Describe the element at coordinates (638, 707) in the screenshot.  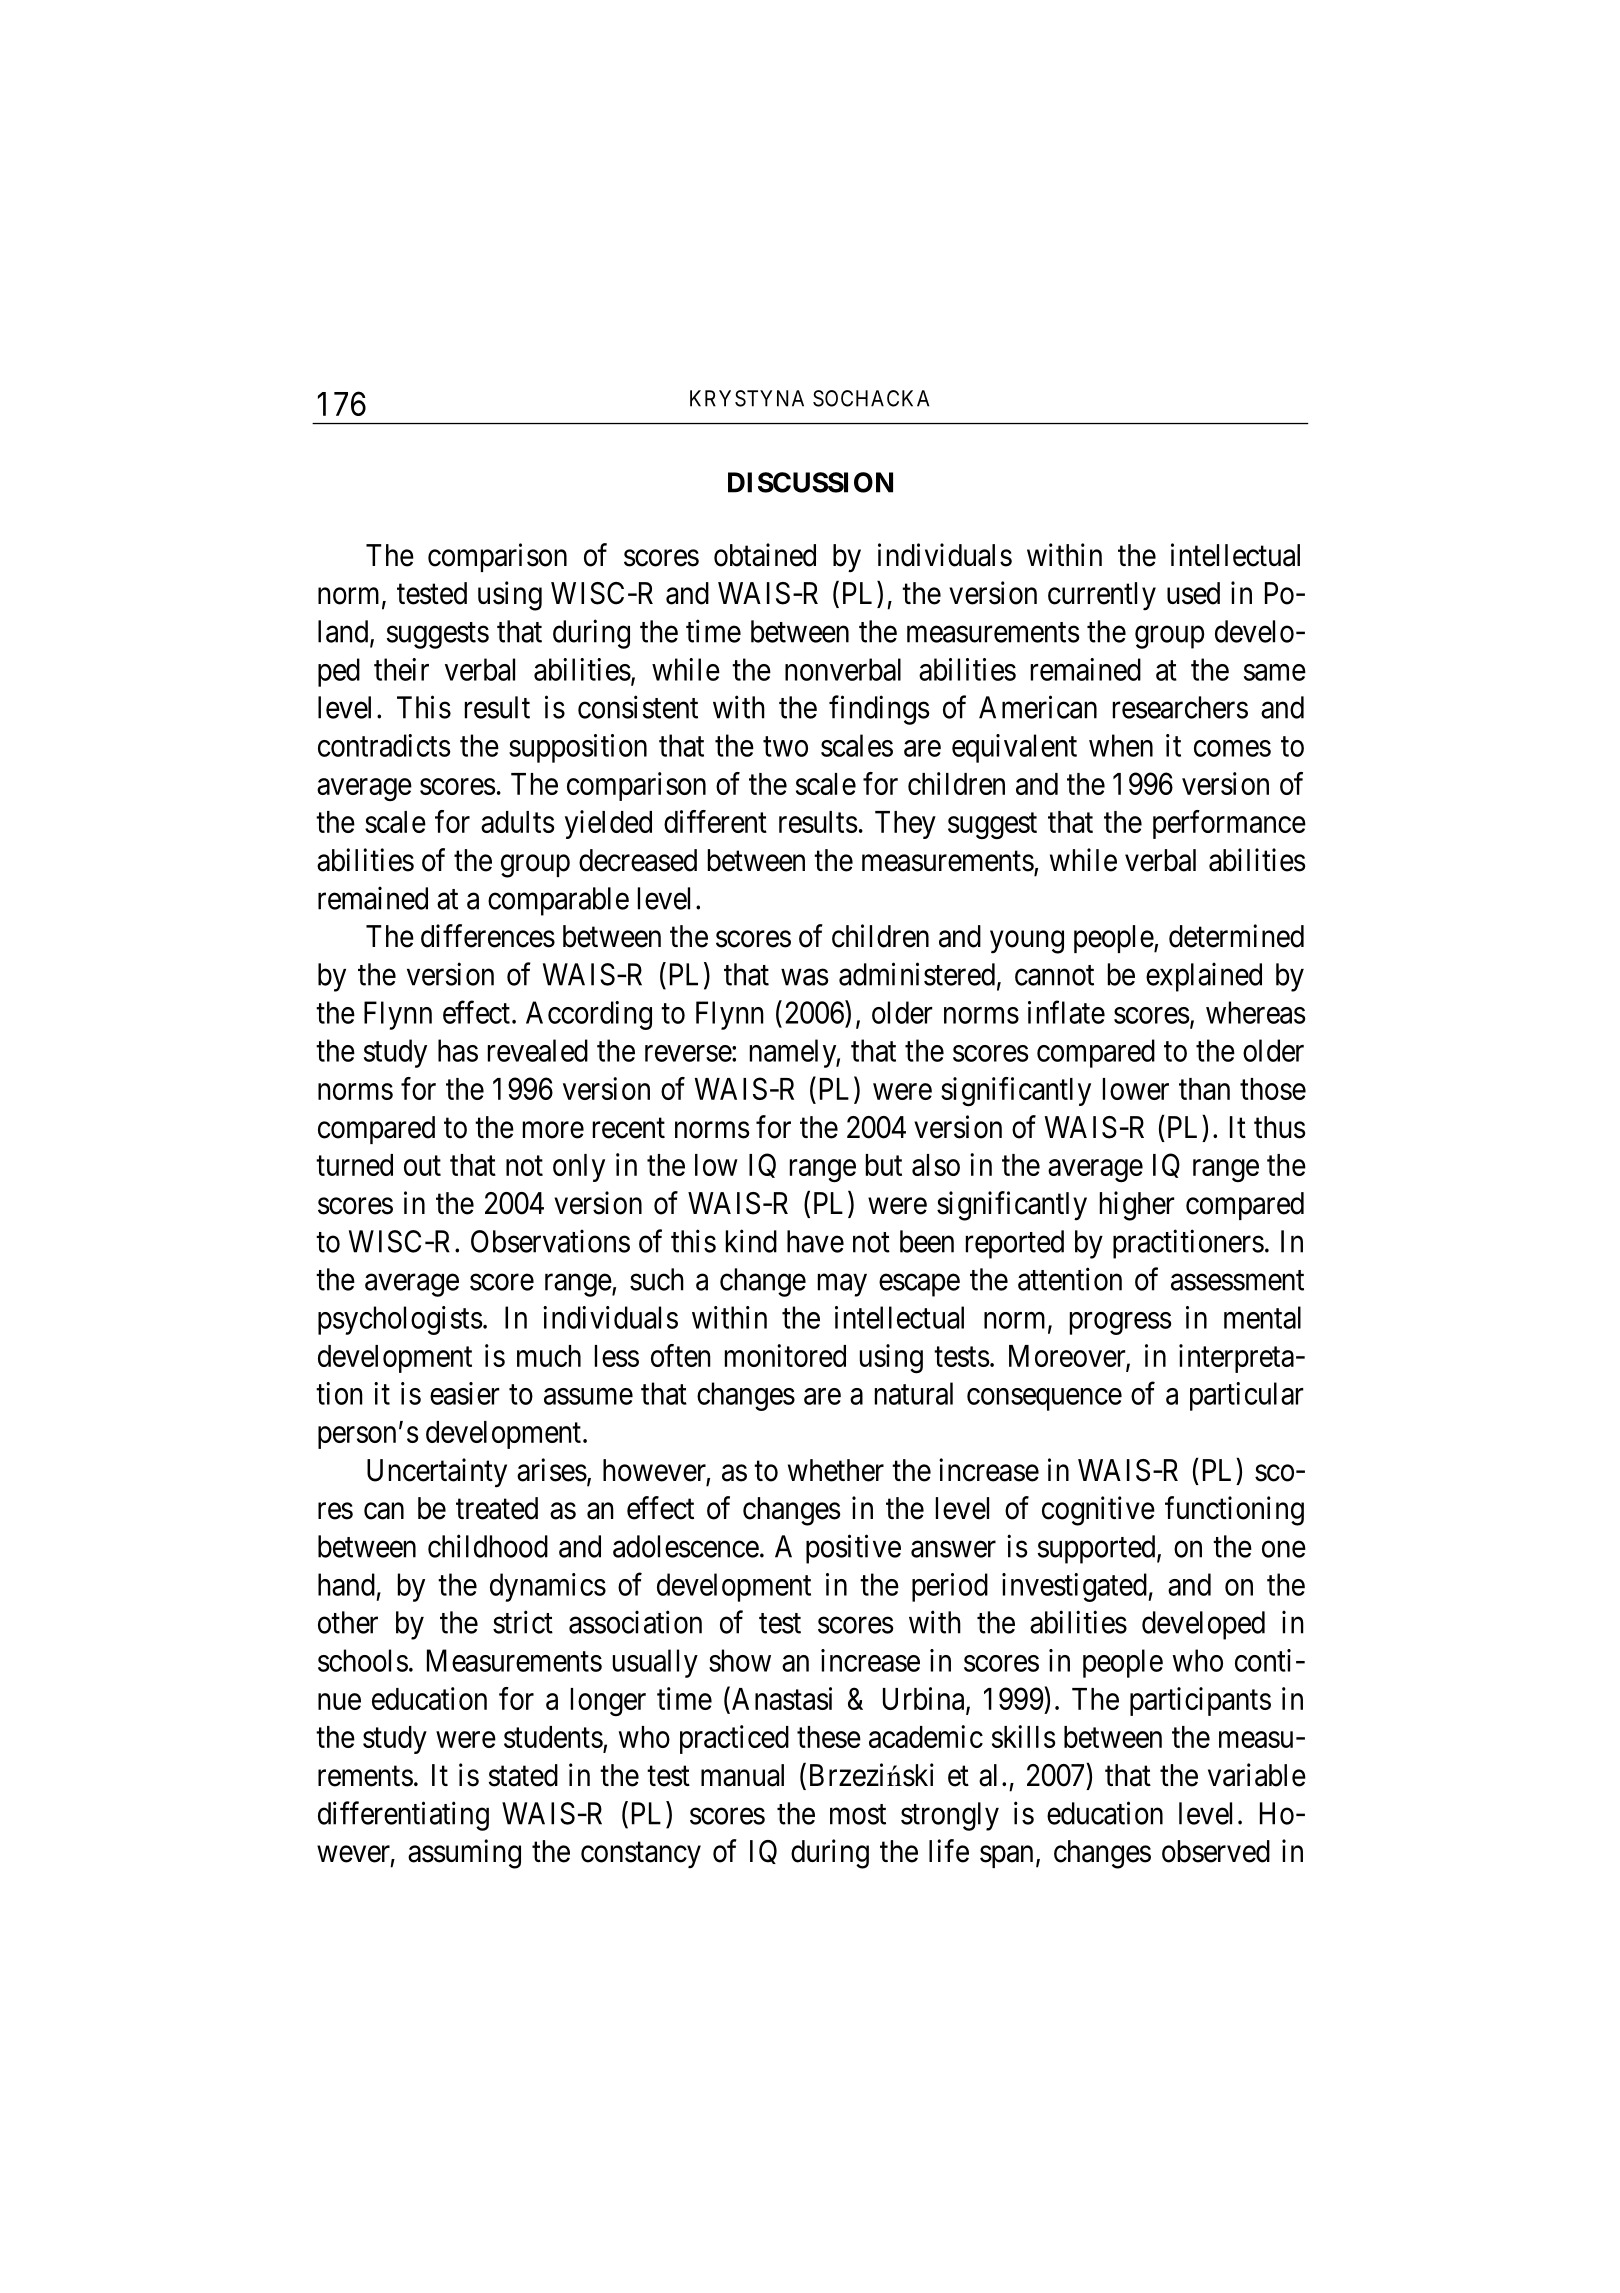
I see `consistent` at that location.
